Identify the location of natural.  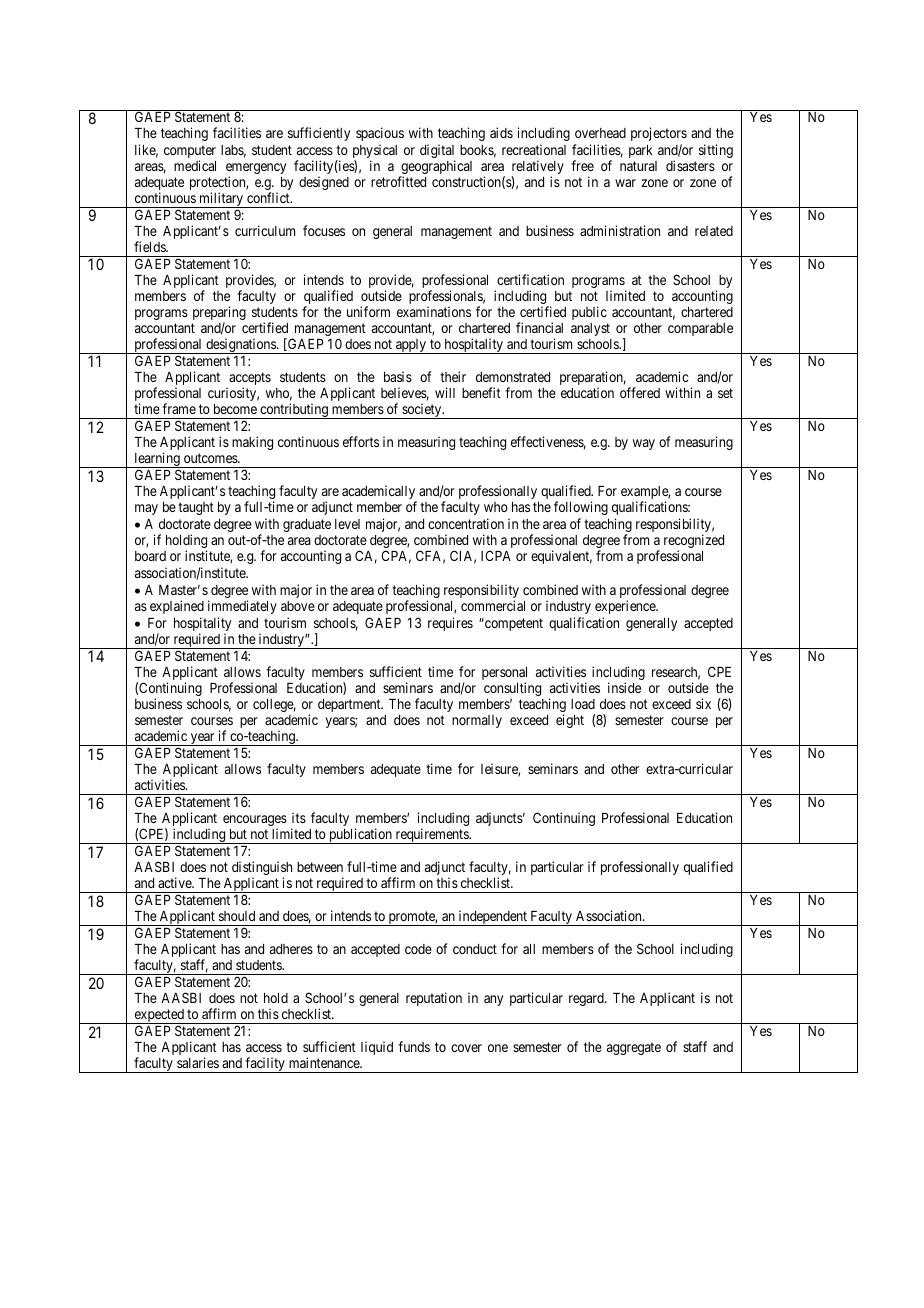
(638, 166).
